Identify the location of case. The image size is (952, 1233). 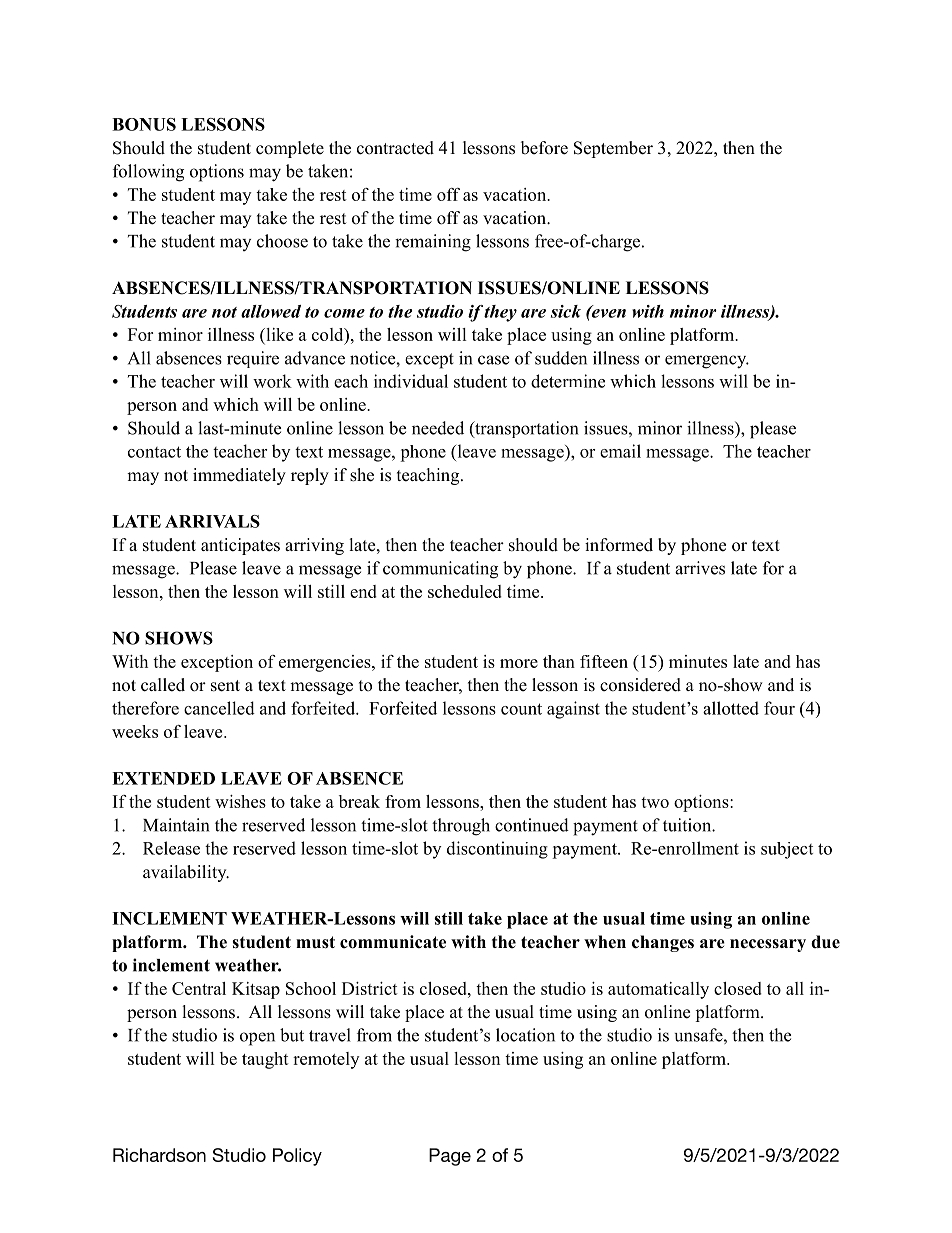
(493, 360).
